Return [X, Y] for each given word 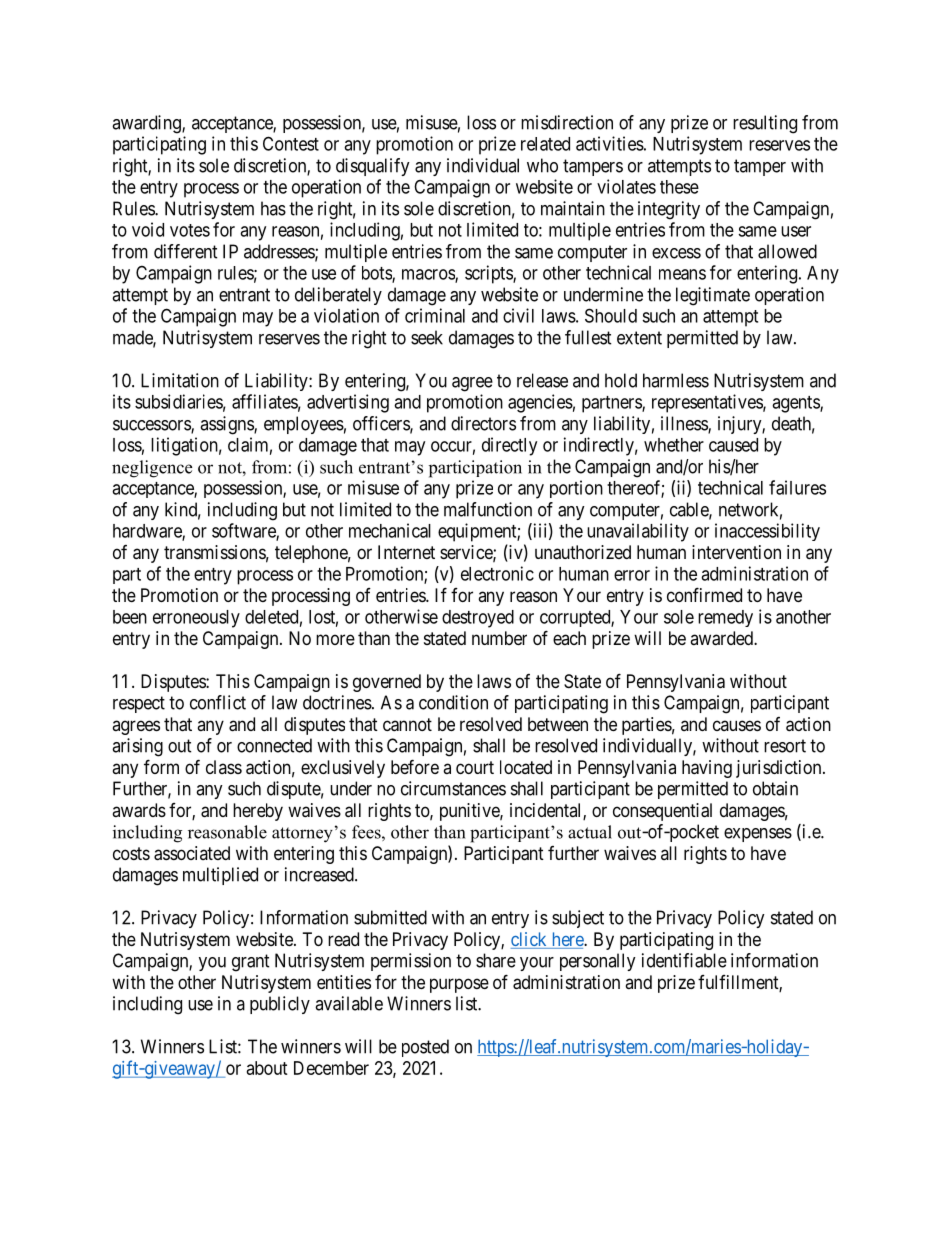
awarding [147, 124]
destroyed [478, 619]
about [267, 1068]
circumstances [453, 788]
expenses [758, 835]
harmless [676, 380]
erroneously [196, 619]
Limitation [180, 380]
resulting [765, 124]
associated [192, 853]
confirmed [704, 594]
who [542, 165]
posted [425, 1048]
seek [427, 337]
